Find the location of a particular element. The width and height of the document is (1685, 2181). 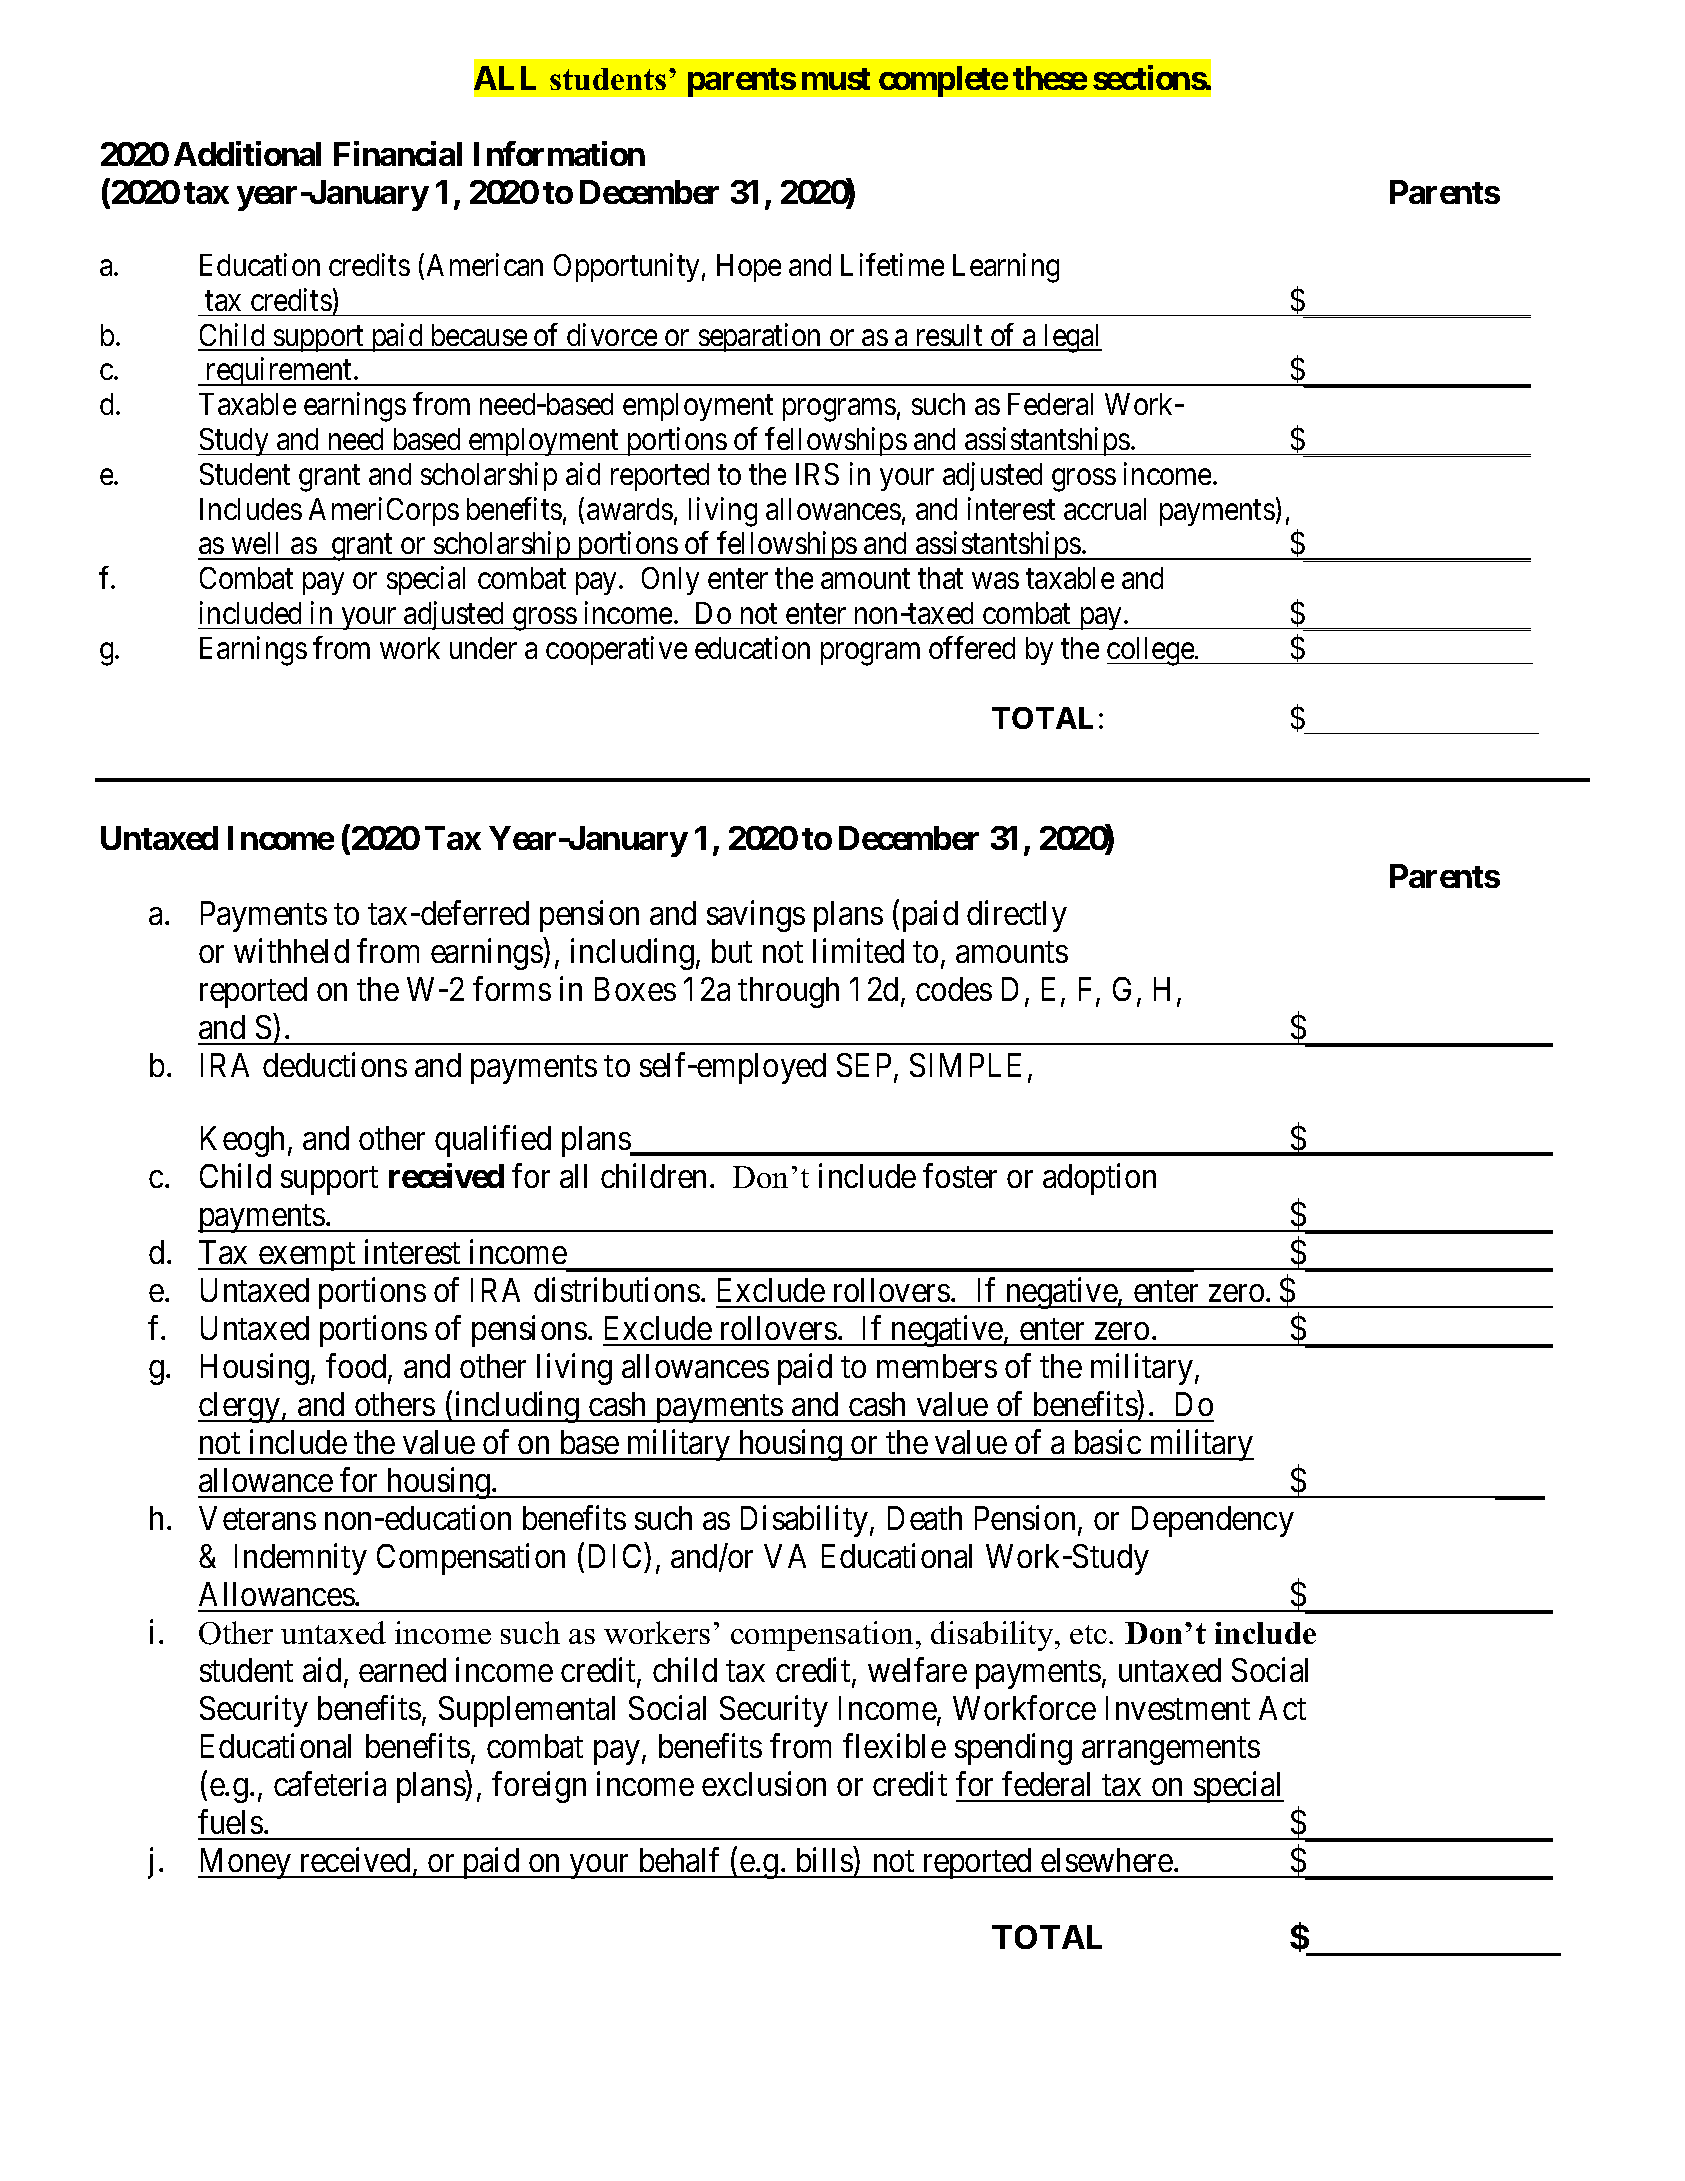

cafeteria is located at coordinates (330, 1784).
